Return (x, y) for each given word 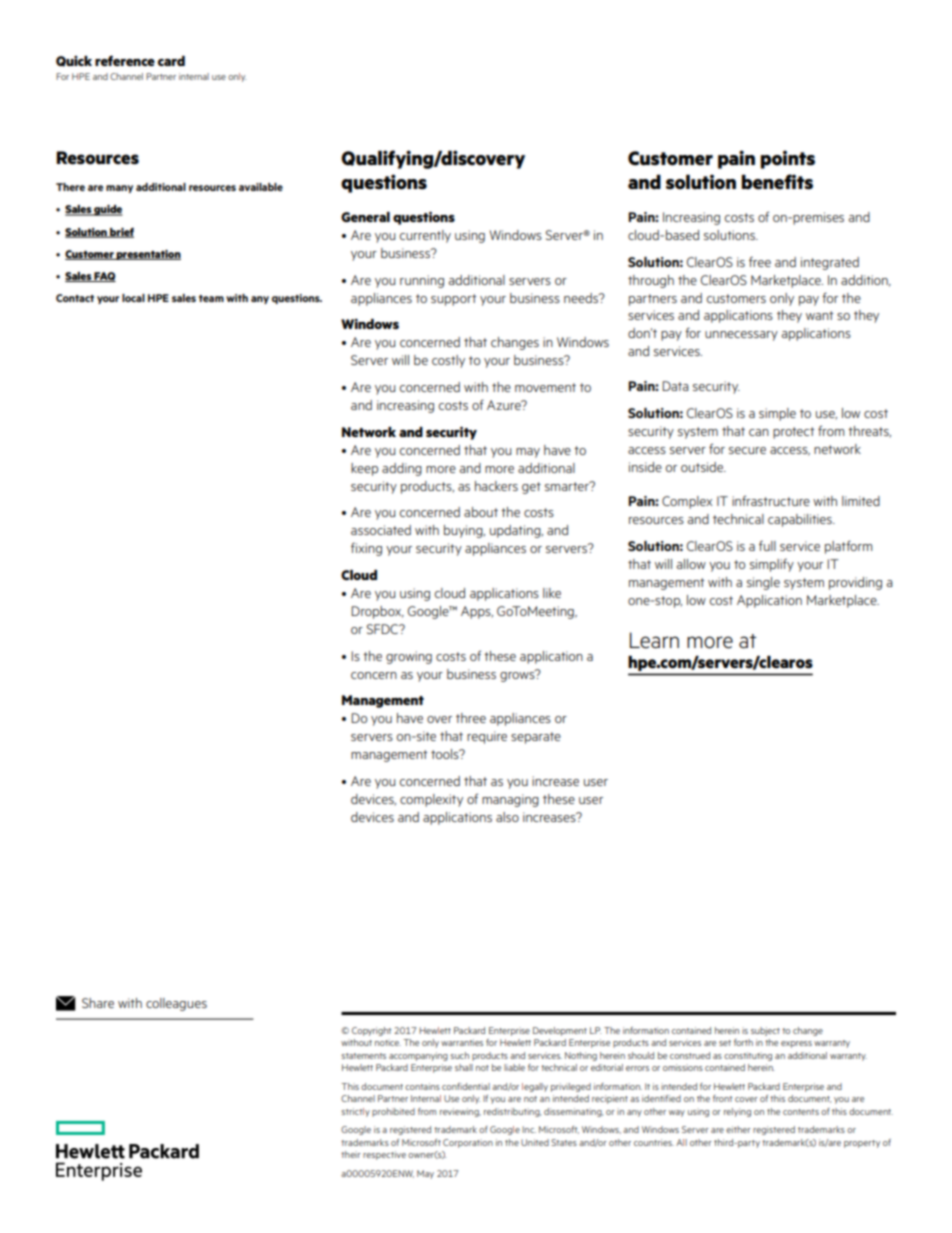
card (171, 61)
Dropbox (377, 612)
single (763, 583)
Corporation (468, 1143)
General (365, 217)
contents (801, 1112)
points (787, 159)
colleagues (176, 1004)
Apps (477, 612)
